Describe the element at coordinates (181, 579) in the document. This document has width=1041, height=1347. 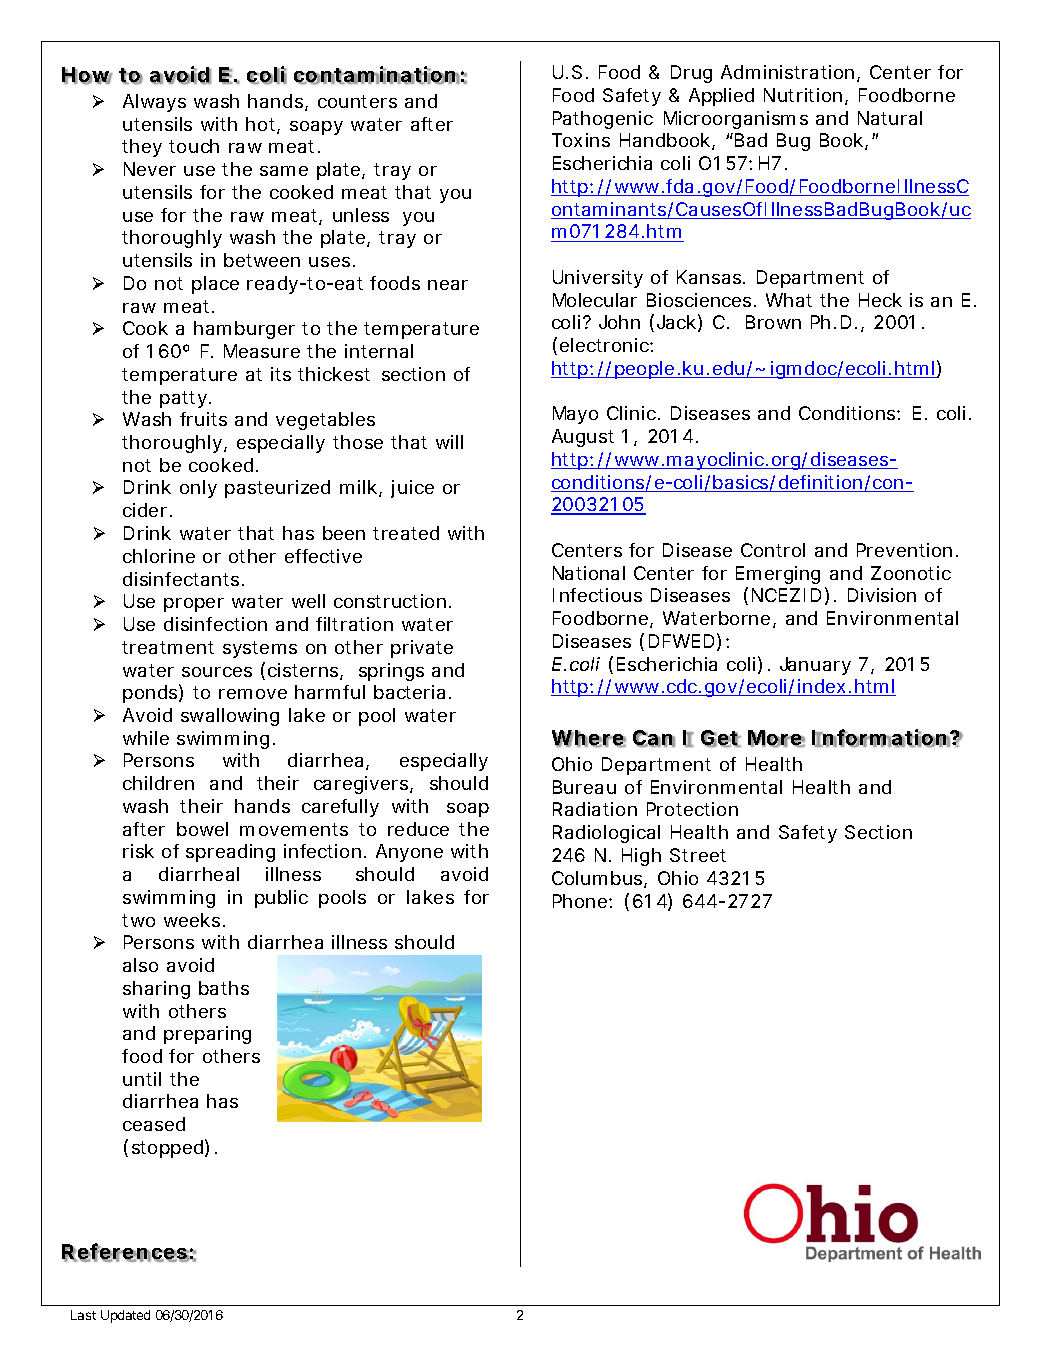
I see `disinfectants` at that location.
